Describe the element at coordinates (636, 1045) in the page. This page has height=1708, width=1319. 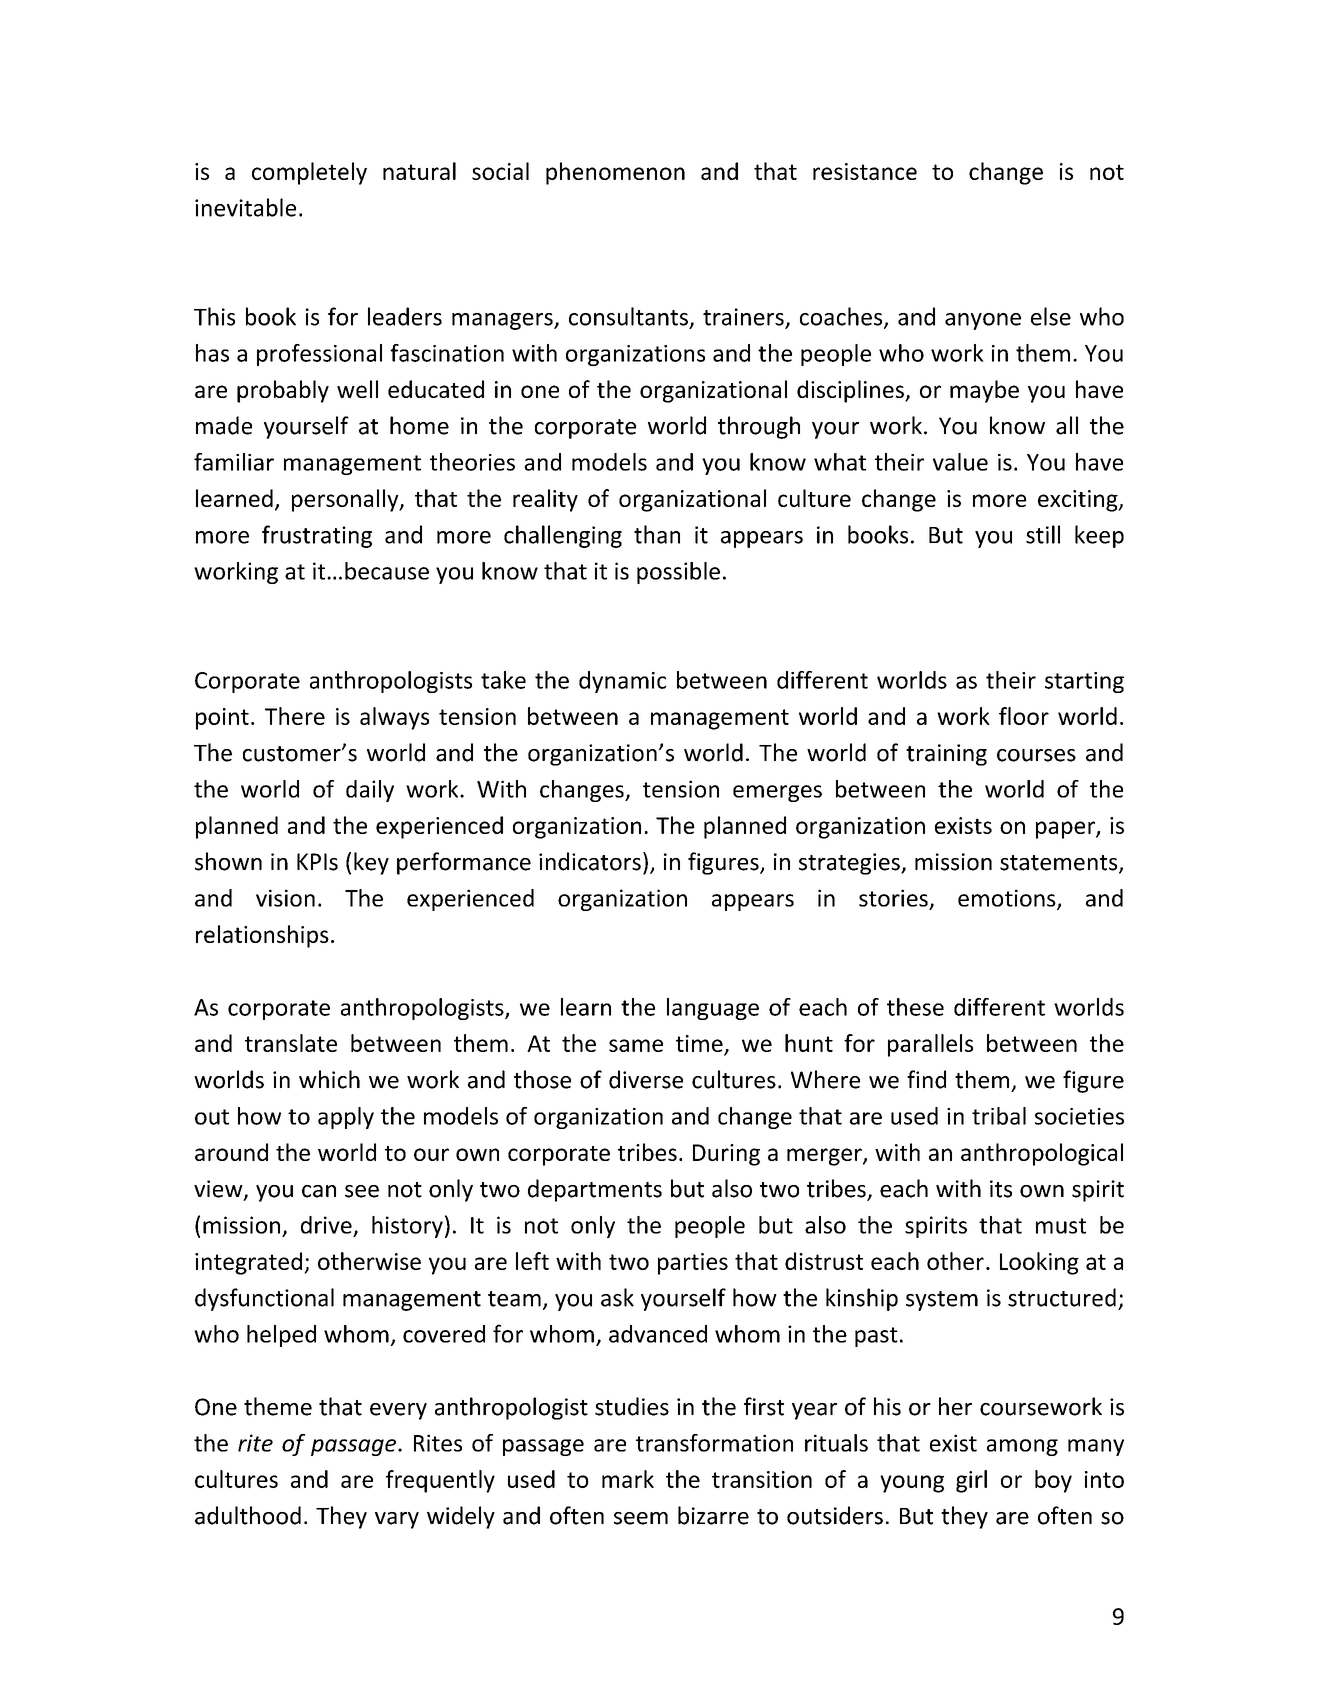
I see `same` at that location.
